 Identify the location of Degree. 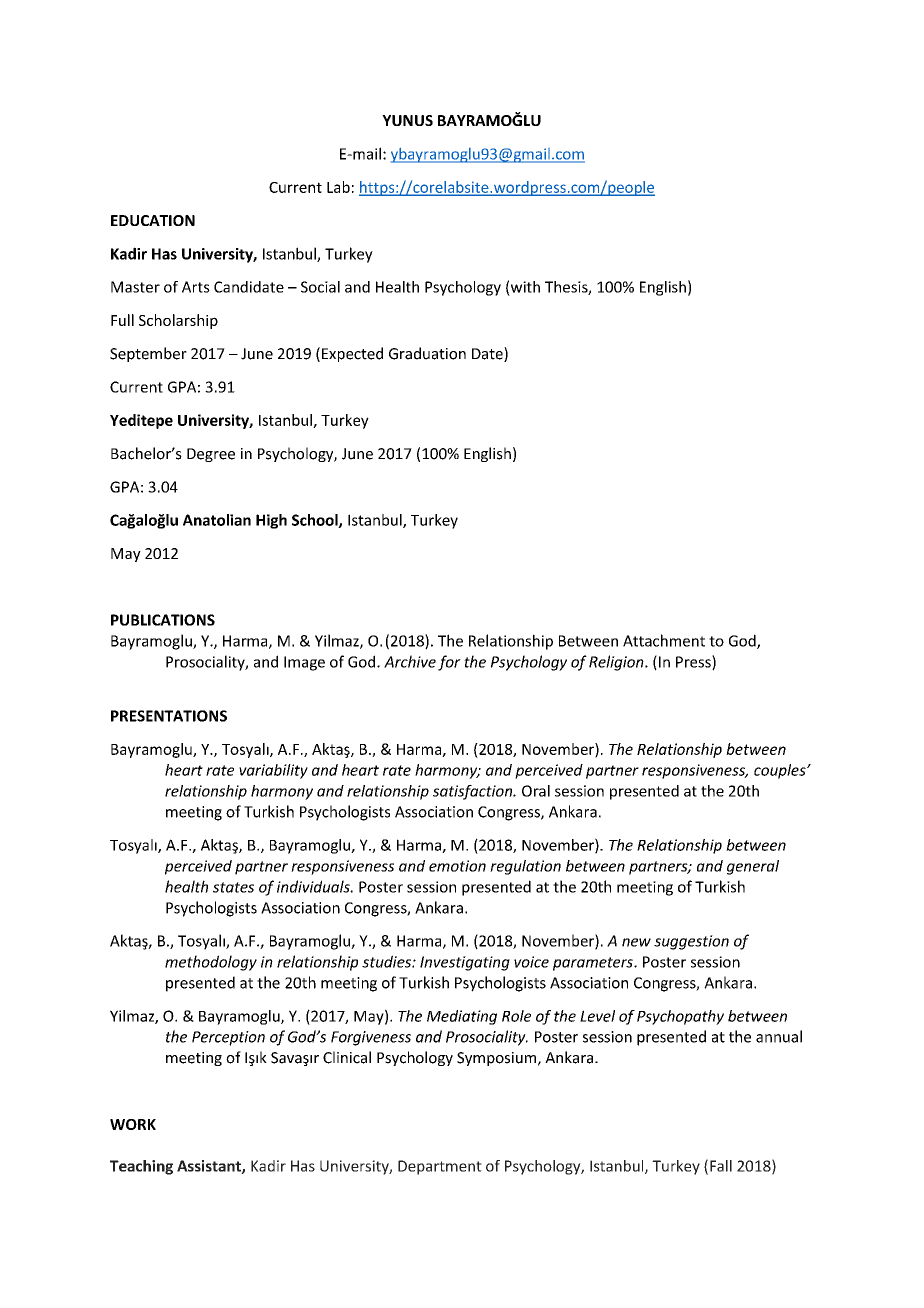
(211, 455).
